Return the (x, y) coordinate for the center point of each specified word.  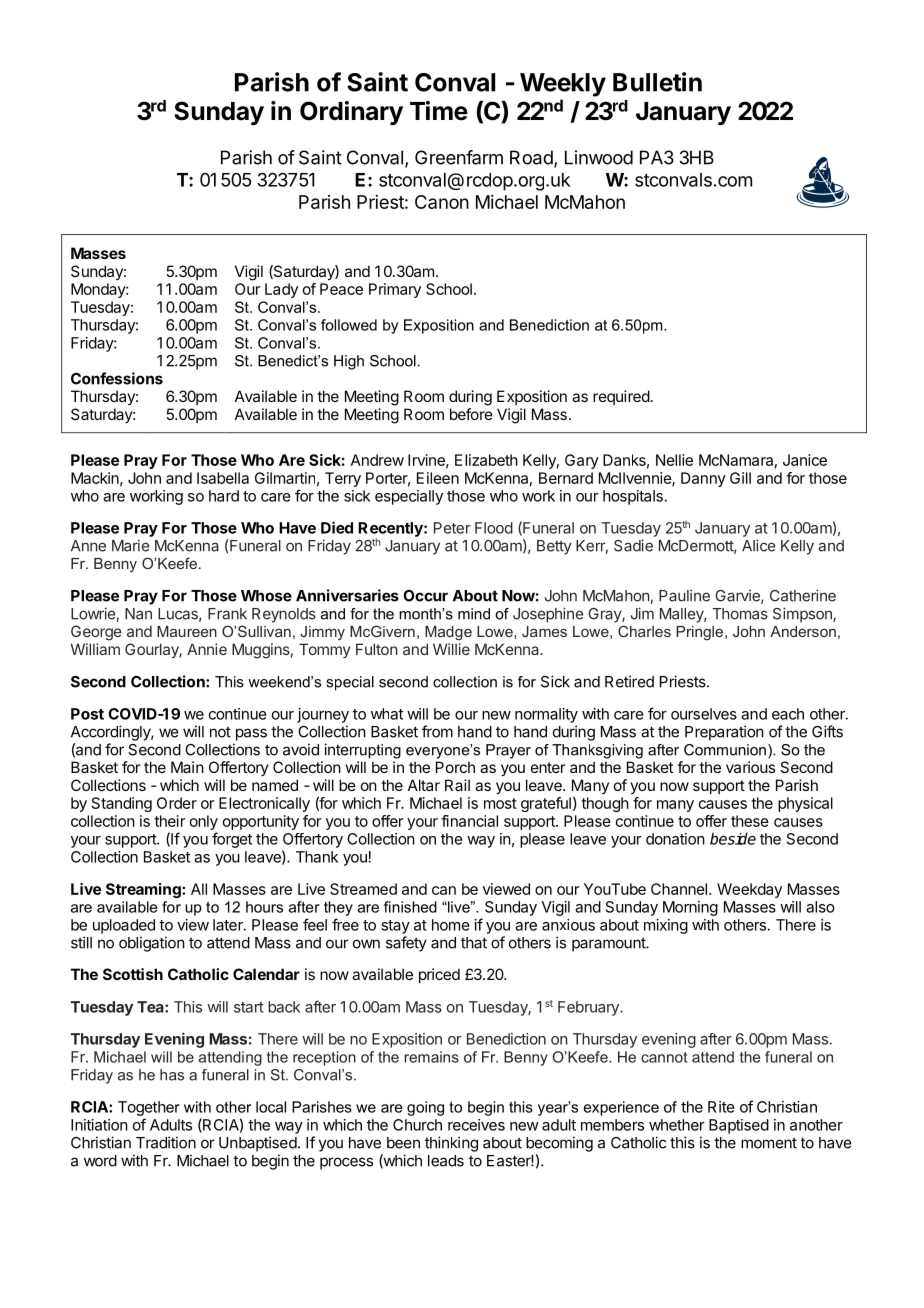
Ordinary (351, 113)
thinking (451, 1144)
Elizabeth (486, 460)
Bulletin (657, 82)
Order (177, 803)
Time (439, 111)
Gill (740, 478)
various (750, 767)
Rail (457, 785)
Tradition (166, 1142)
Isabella (223, 478)
